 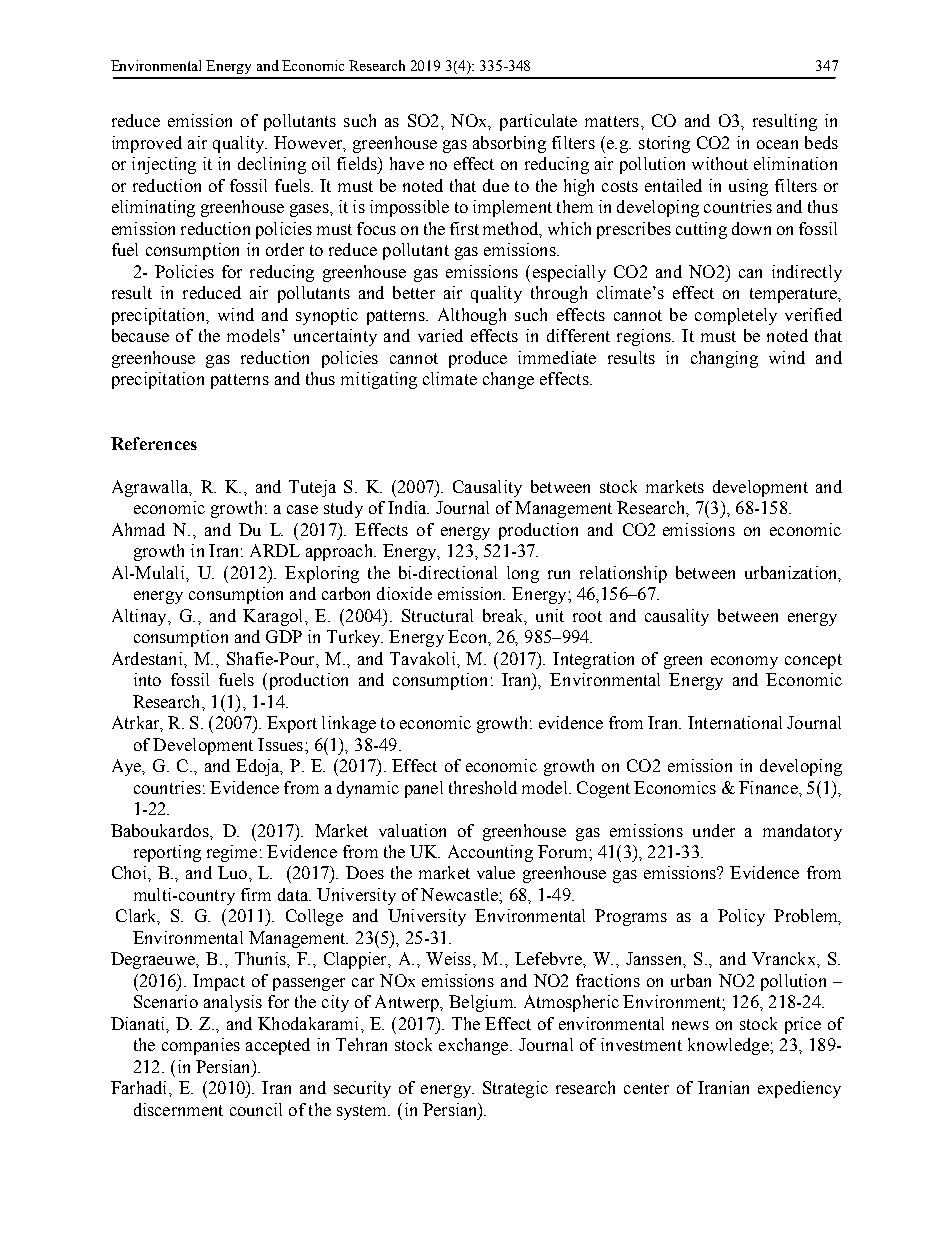 I want to click on produce, so click(x=478, y=359).
